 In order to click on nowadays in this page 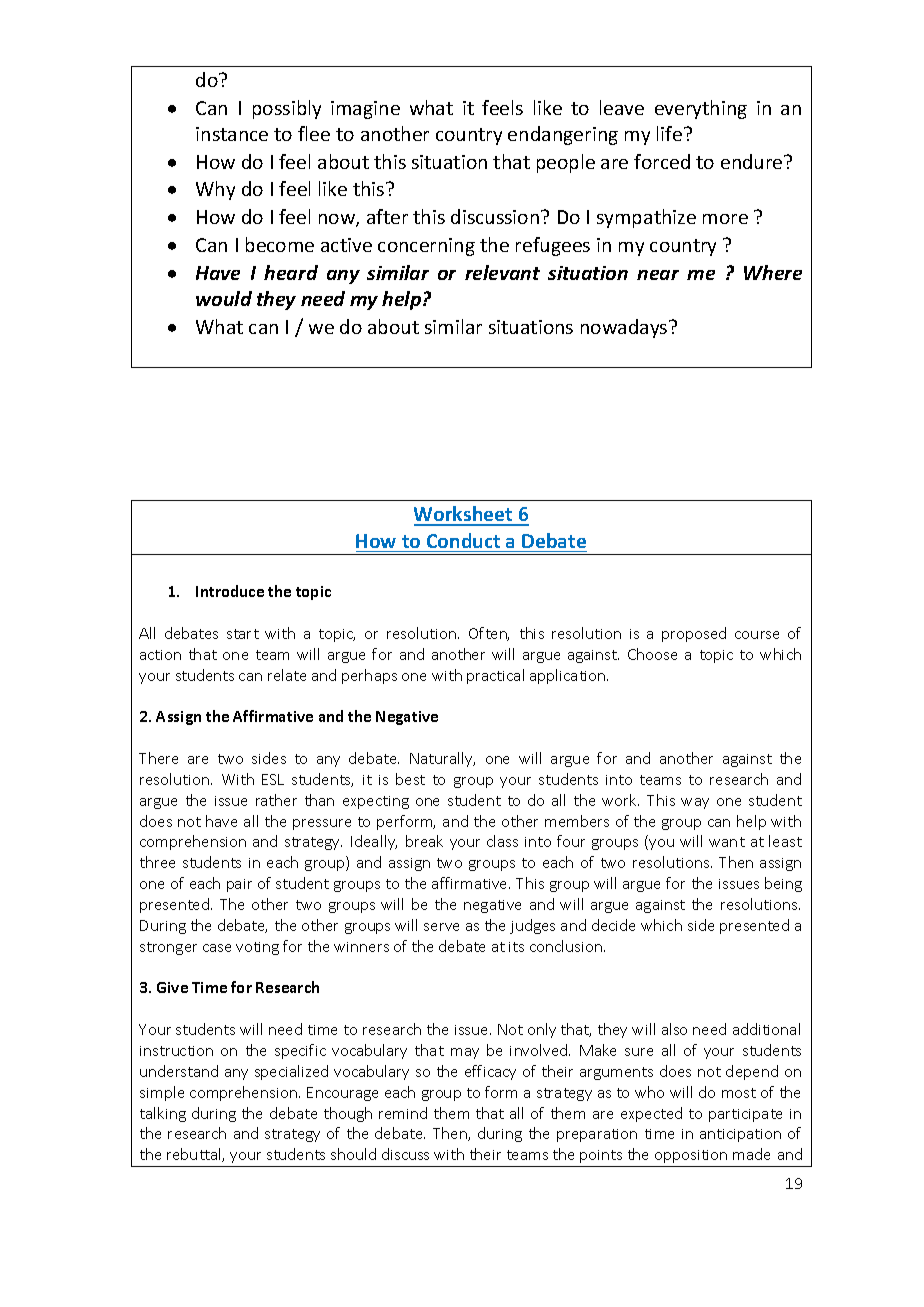, I will do `click(625, 328)`.
